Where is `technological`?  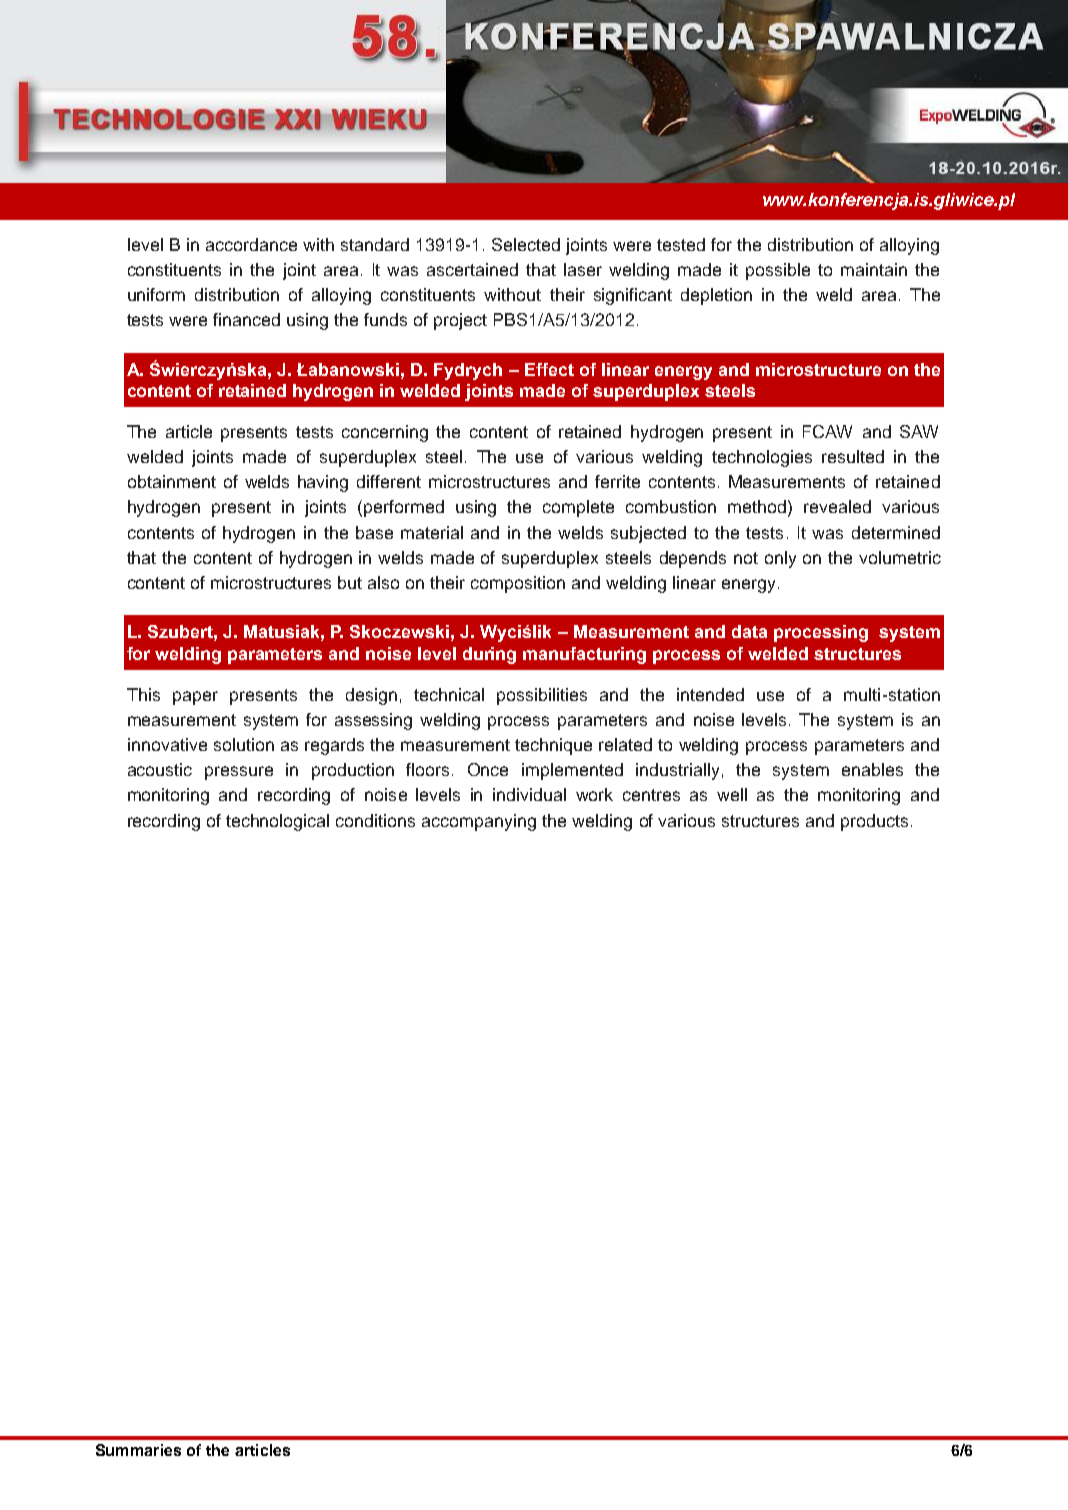 technological is located at coordinates (277, 822).
